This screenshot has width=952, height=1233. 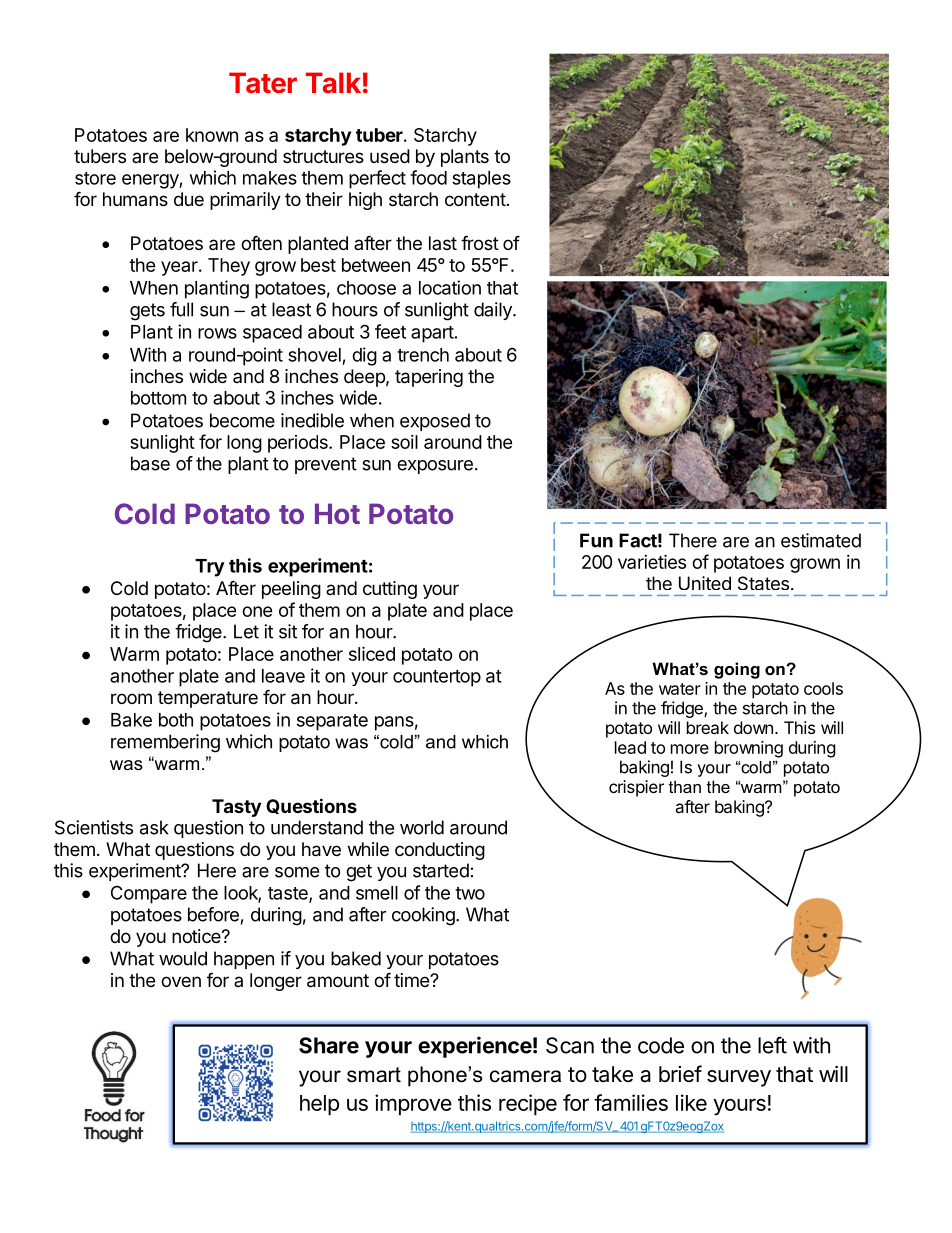 I want to click on known, so click(x=212, y=135).
